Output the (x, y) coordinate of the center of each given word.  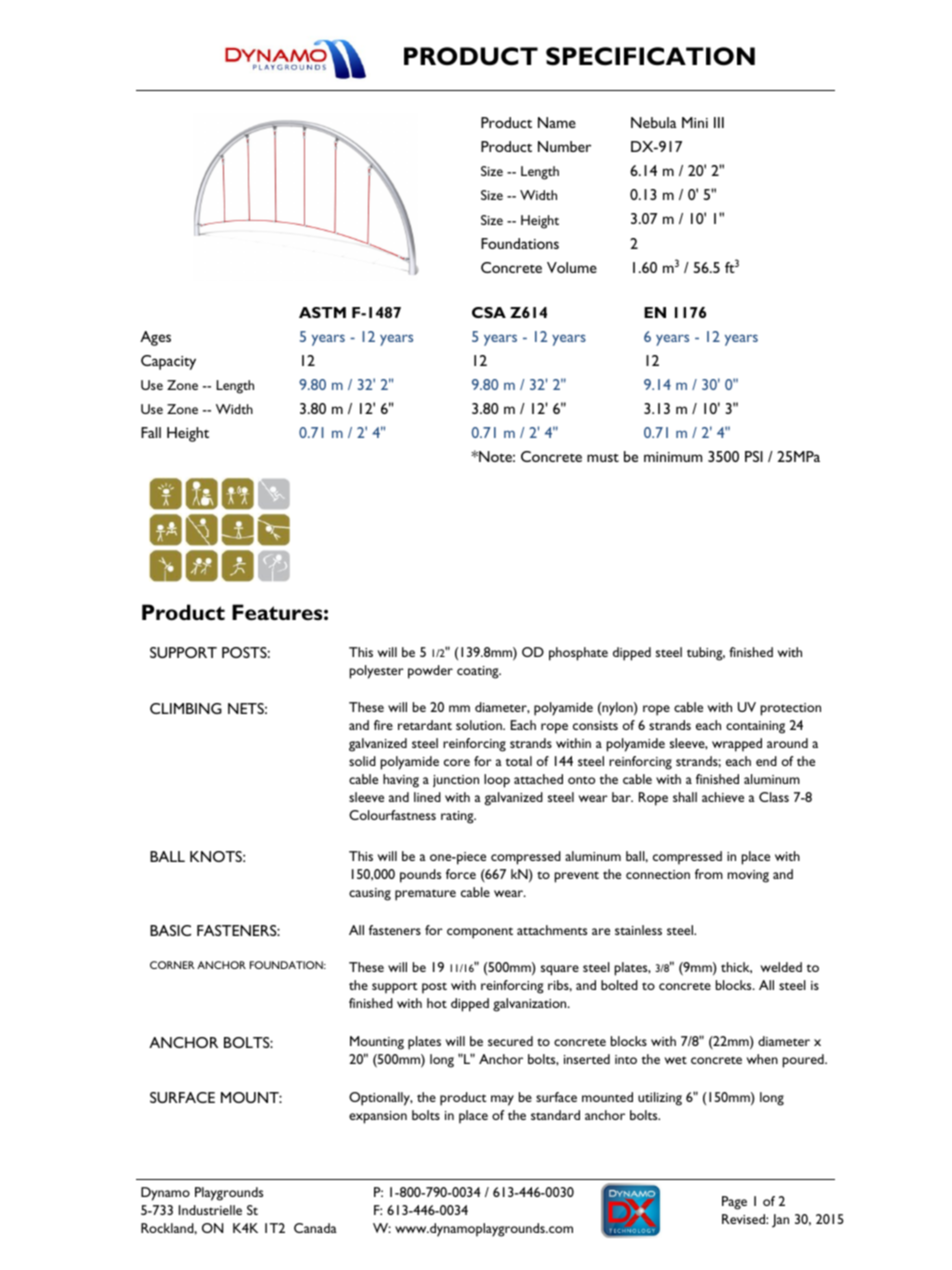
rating (458, 817)
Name (557, 122)
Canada (315, 1228)
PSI (754, 456)
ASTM (322, 312)
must (603, 457)
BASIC (170, 930)
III (719, 122)
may (502, 1100)
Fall (151, 432)
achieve (723, 797)
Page (734, 1203)
